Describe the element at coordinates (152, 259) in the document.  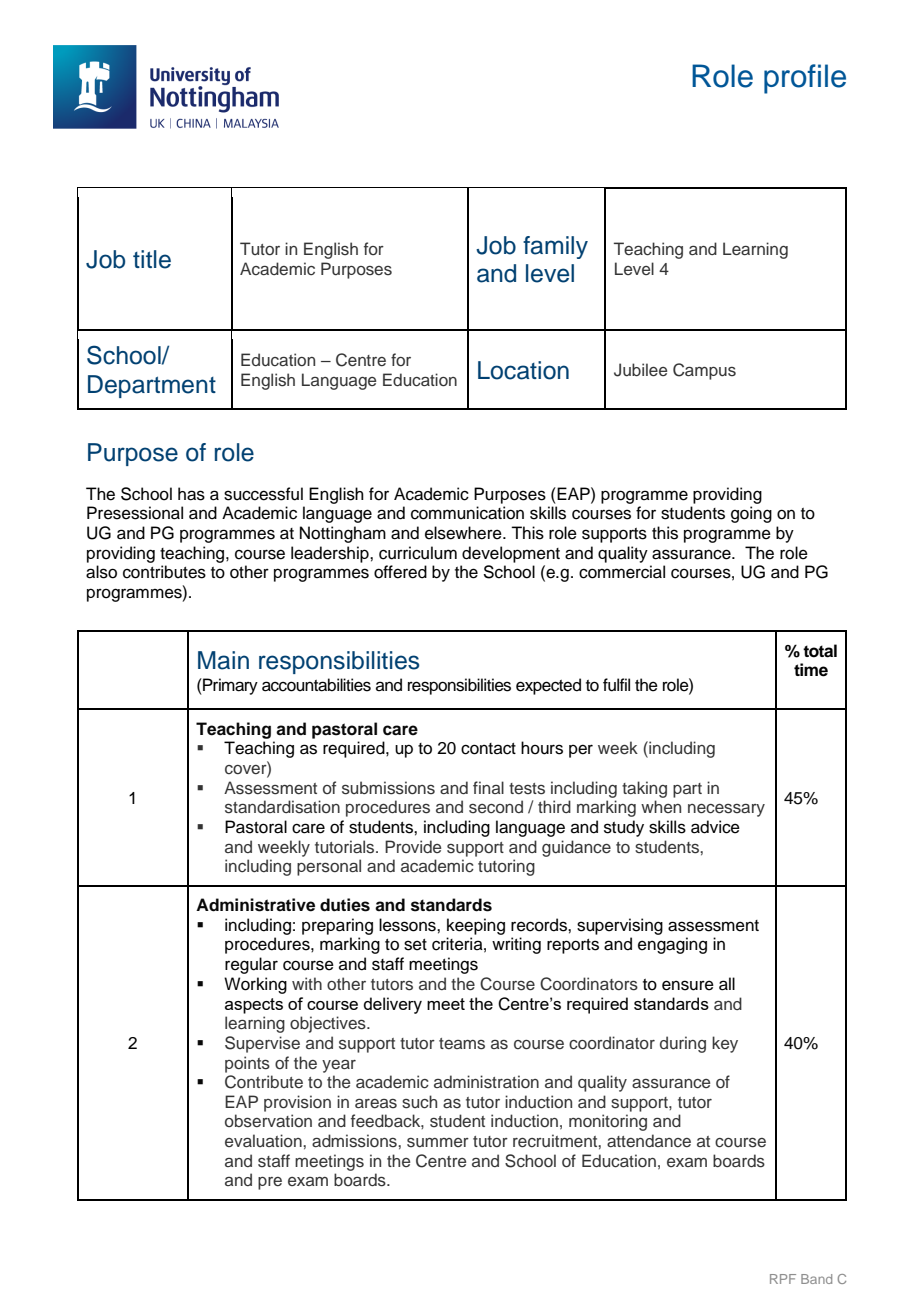
I see `title` at that location.
